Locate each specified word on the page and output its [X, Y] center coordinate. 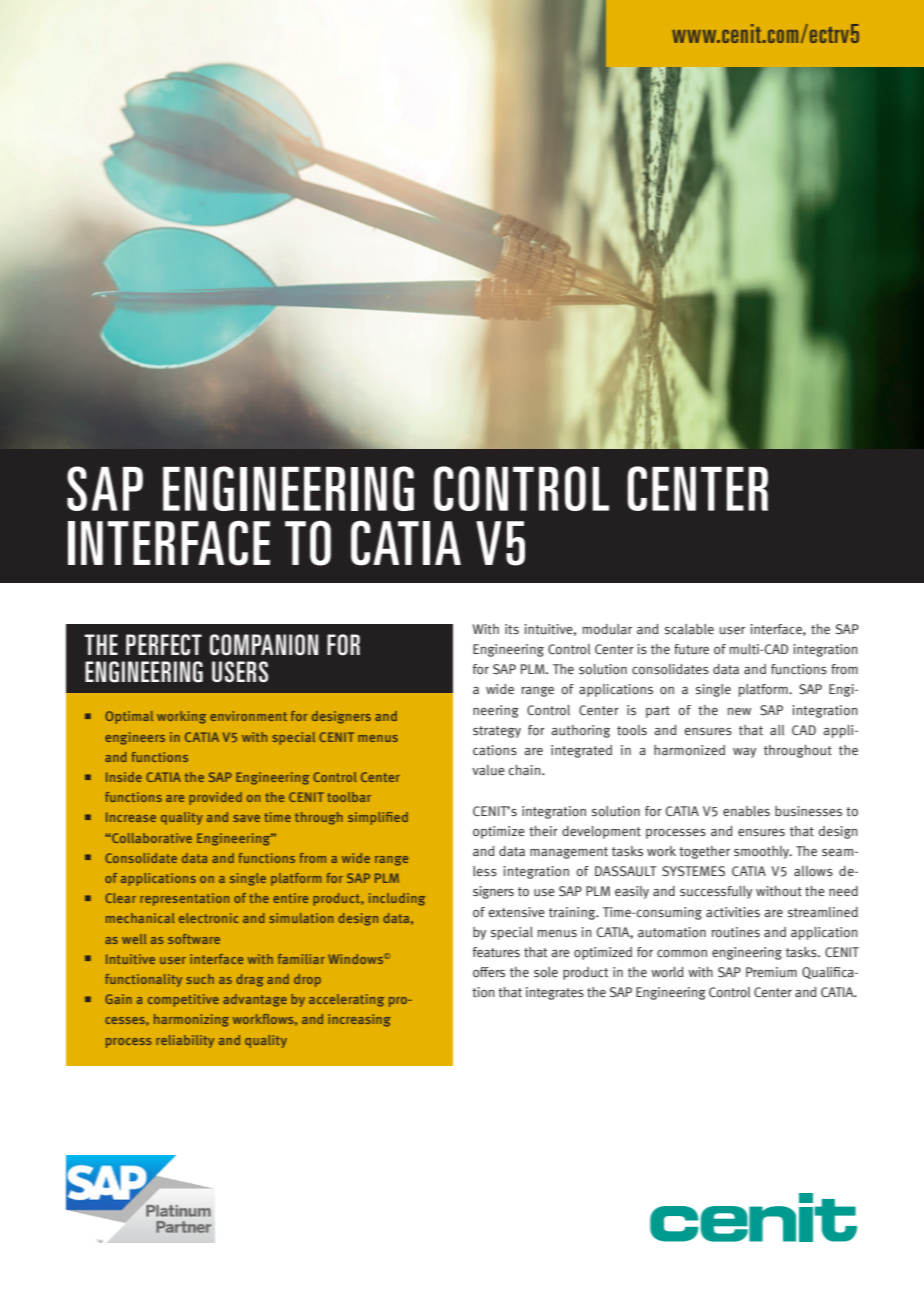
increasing [359, 1020]
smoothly [763, 852]
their [543, 831]
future [691, 649]
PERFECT [164, 644]
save [246, 818]
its [512, 629]
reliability [185, 1041]
